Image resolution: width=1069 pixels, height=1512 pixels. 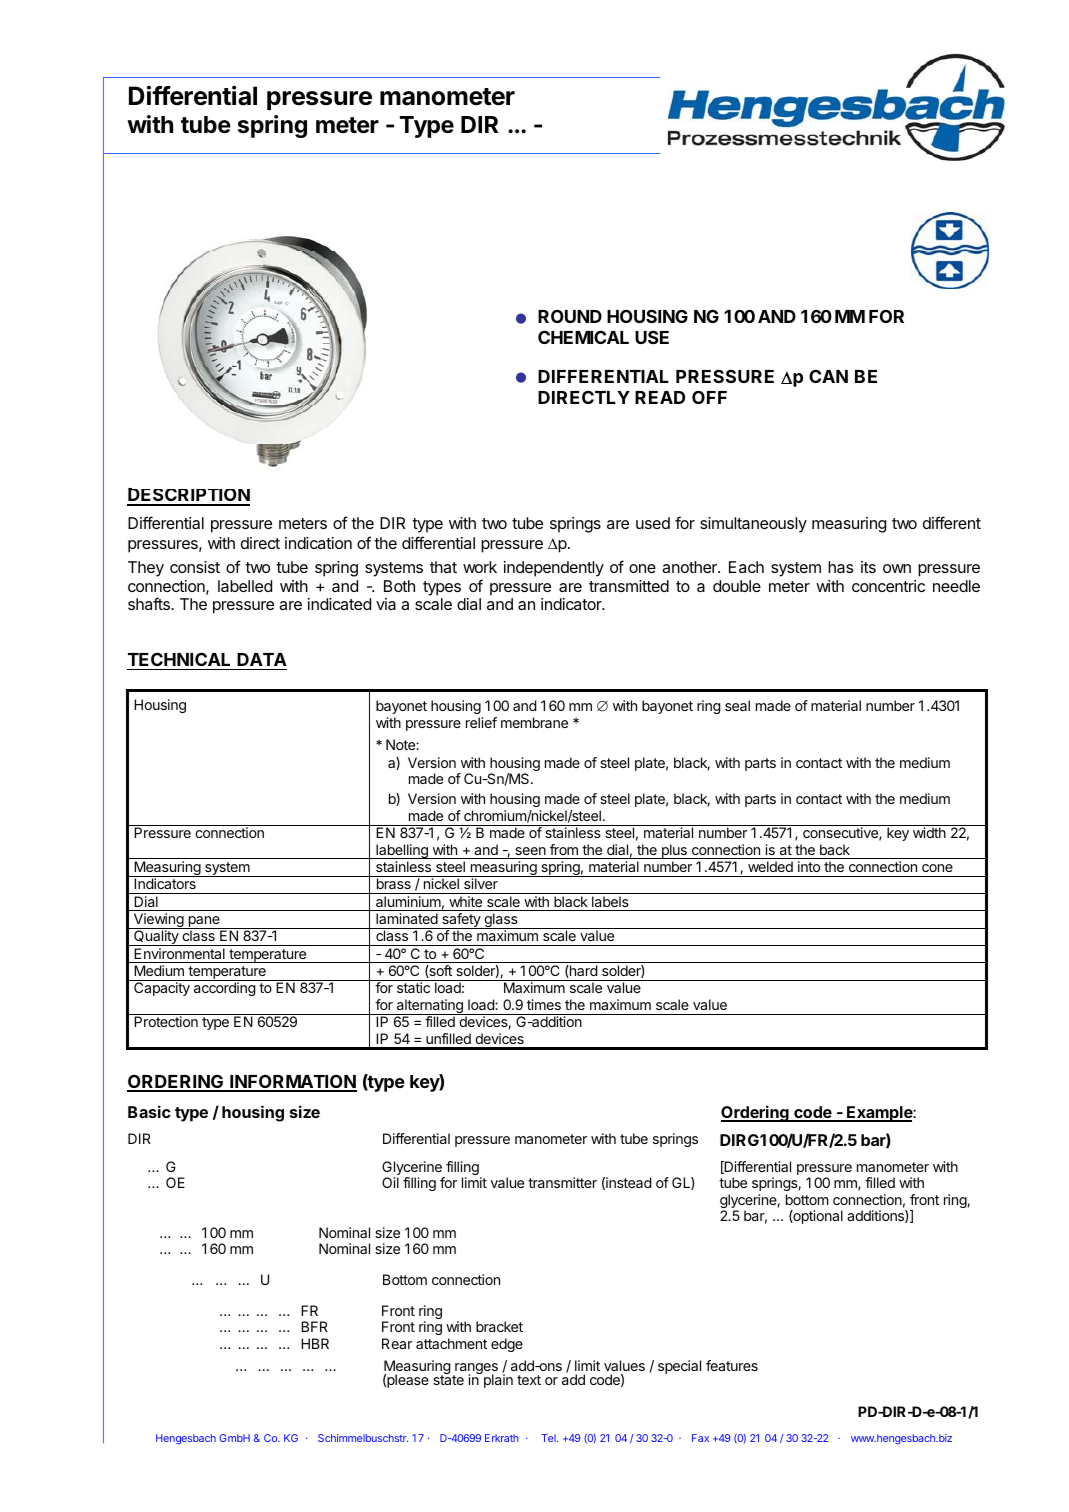 What do you see at coordinates (318, 543) in the document?
I see `indication` at bounding box center [318, 543].
